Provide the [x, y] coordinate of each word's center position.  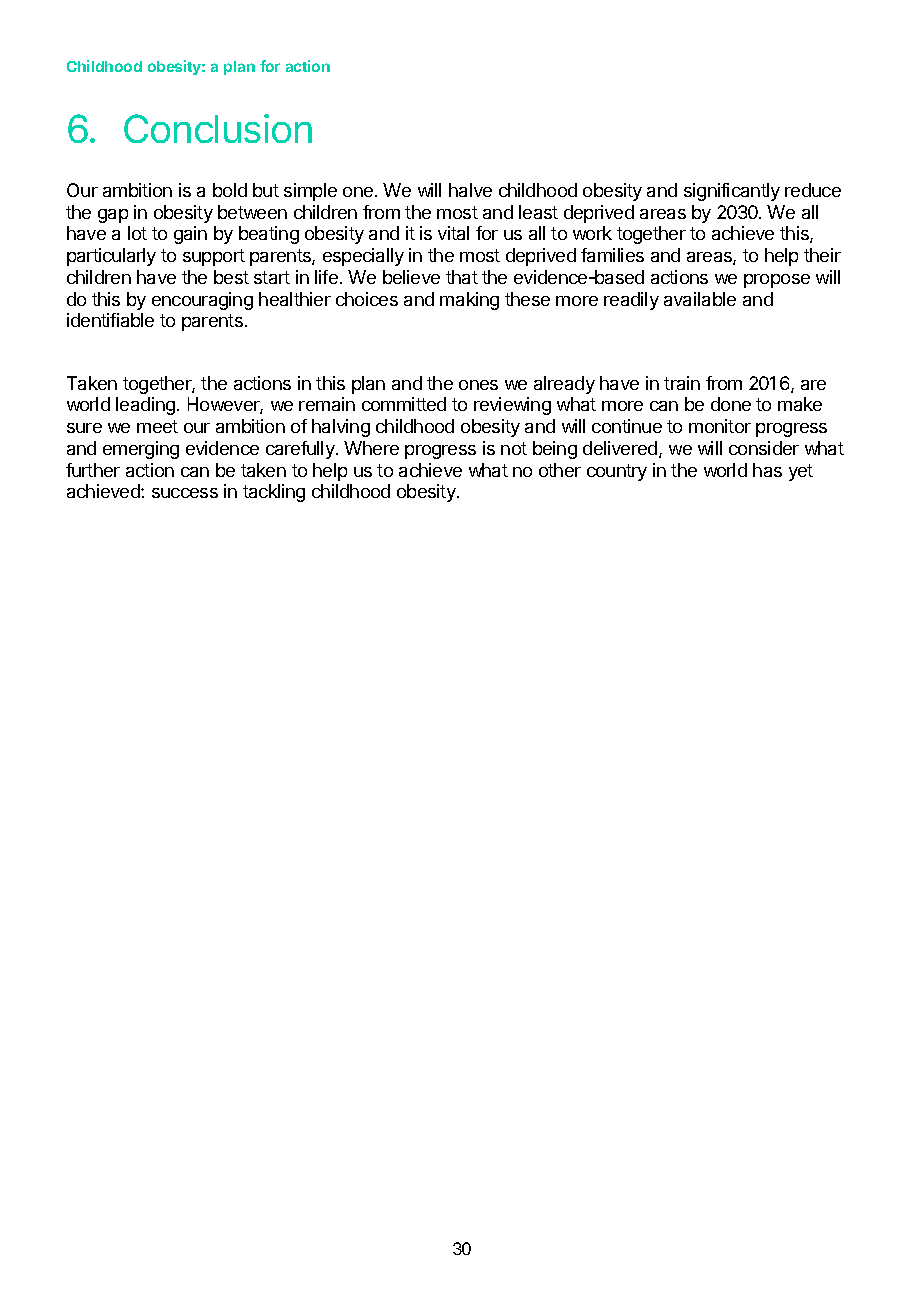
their [822, 255]
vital [453, 233]
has [767, 470]
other [560, 470]
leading [145, 406]
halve [470, 190]
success [185, 493]
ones [478, 385]
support [214, 257]
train [682, 383]
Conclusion [218, 128]
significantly [732, 192]
